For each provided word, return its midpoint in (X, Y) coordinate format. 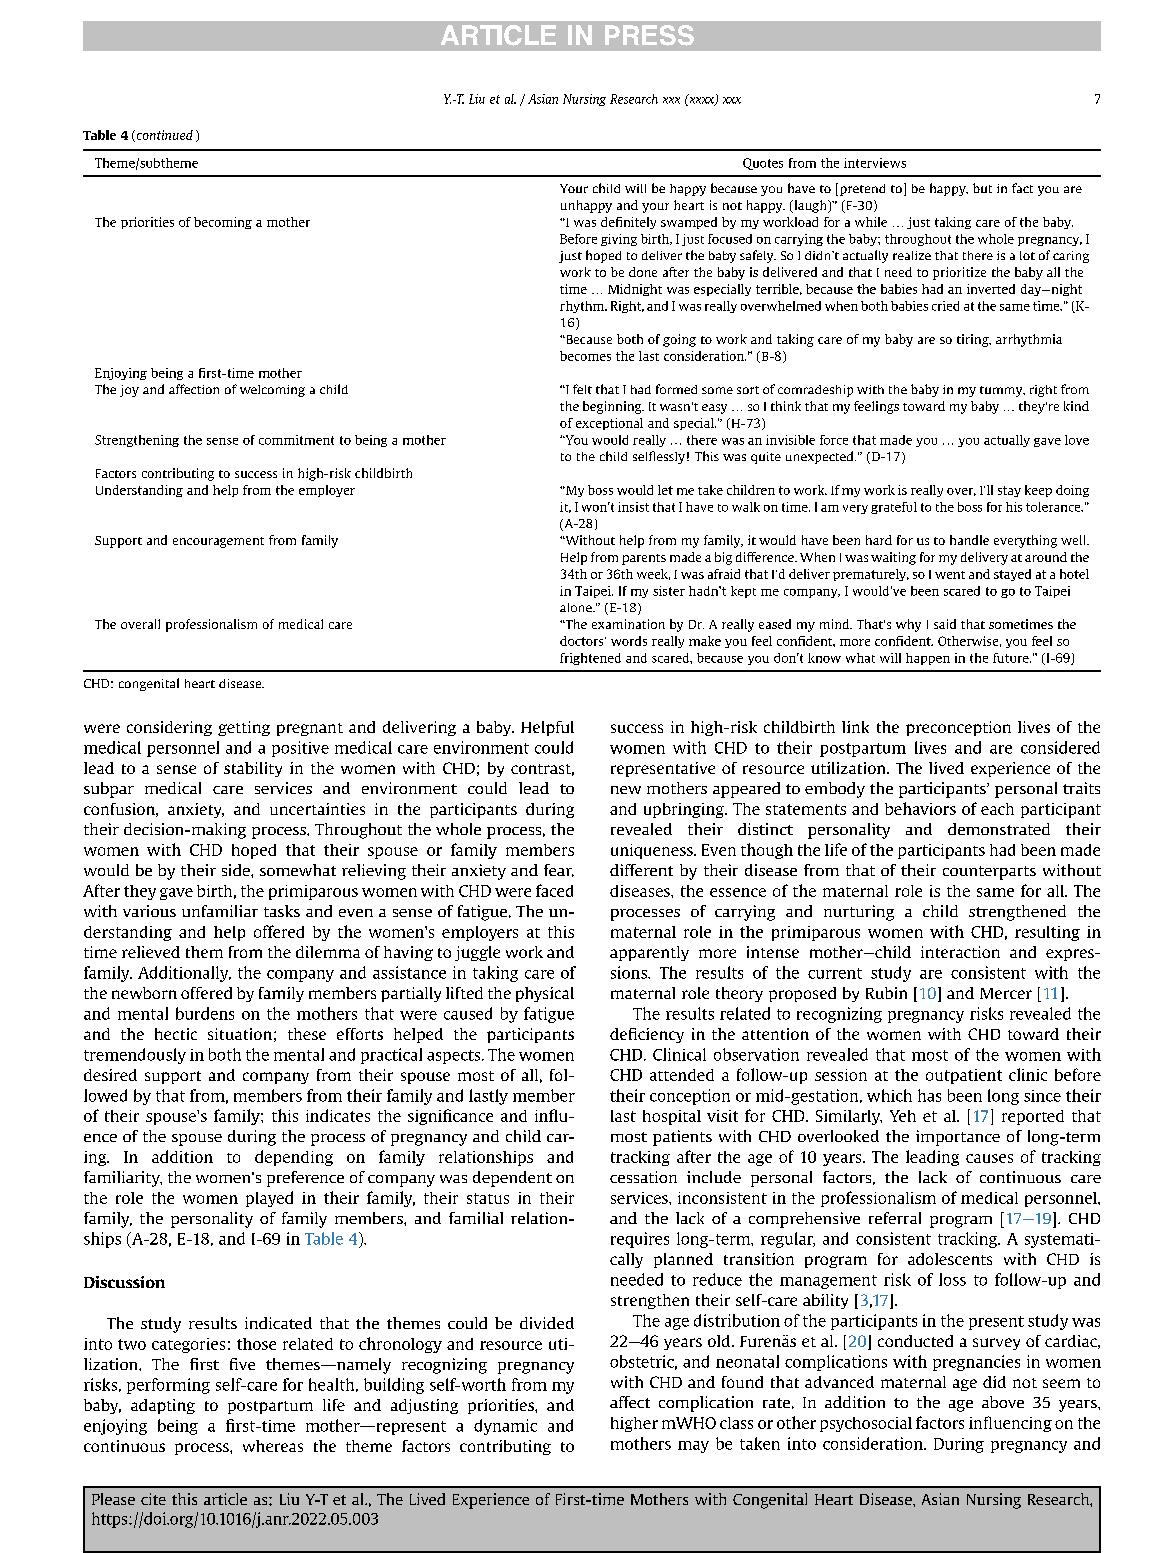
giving (619, 240)
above (1003, 1402)
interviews (875, 163)
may (693, 1447)
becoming (223, 223)
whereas (273, 1446)
